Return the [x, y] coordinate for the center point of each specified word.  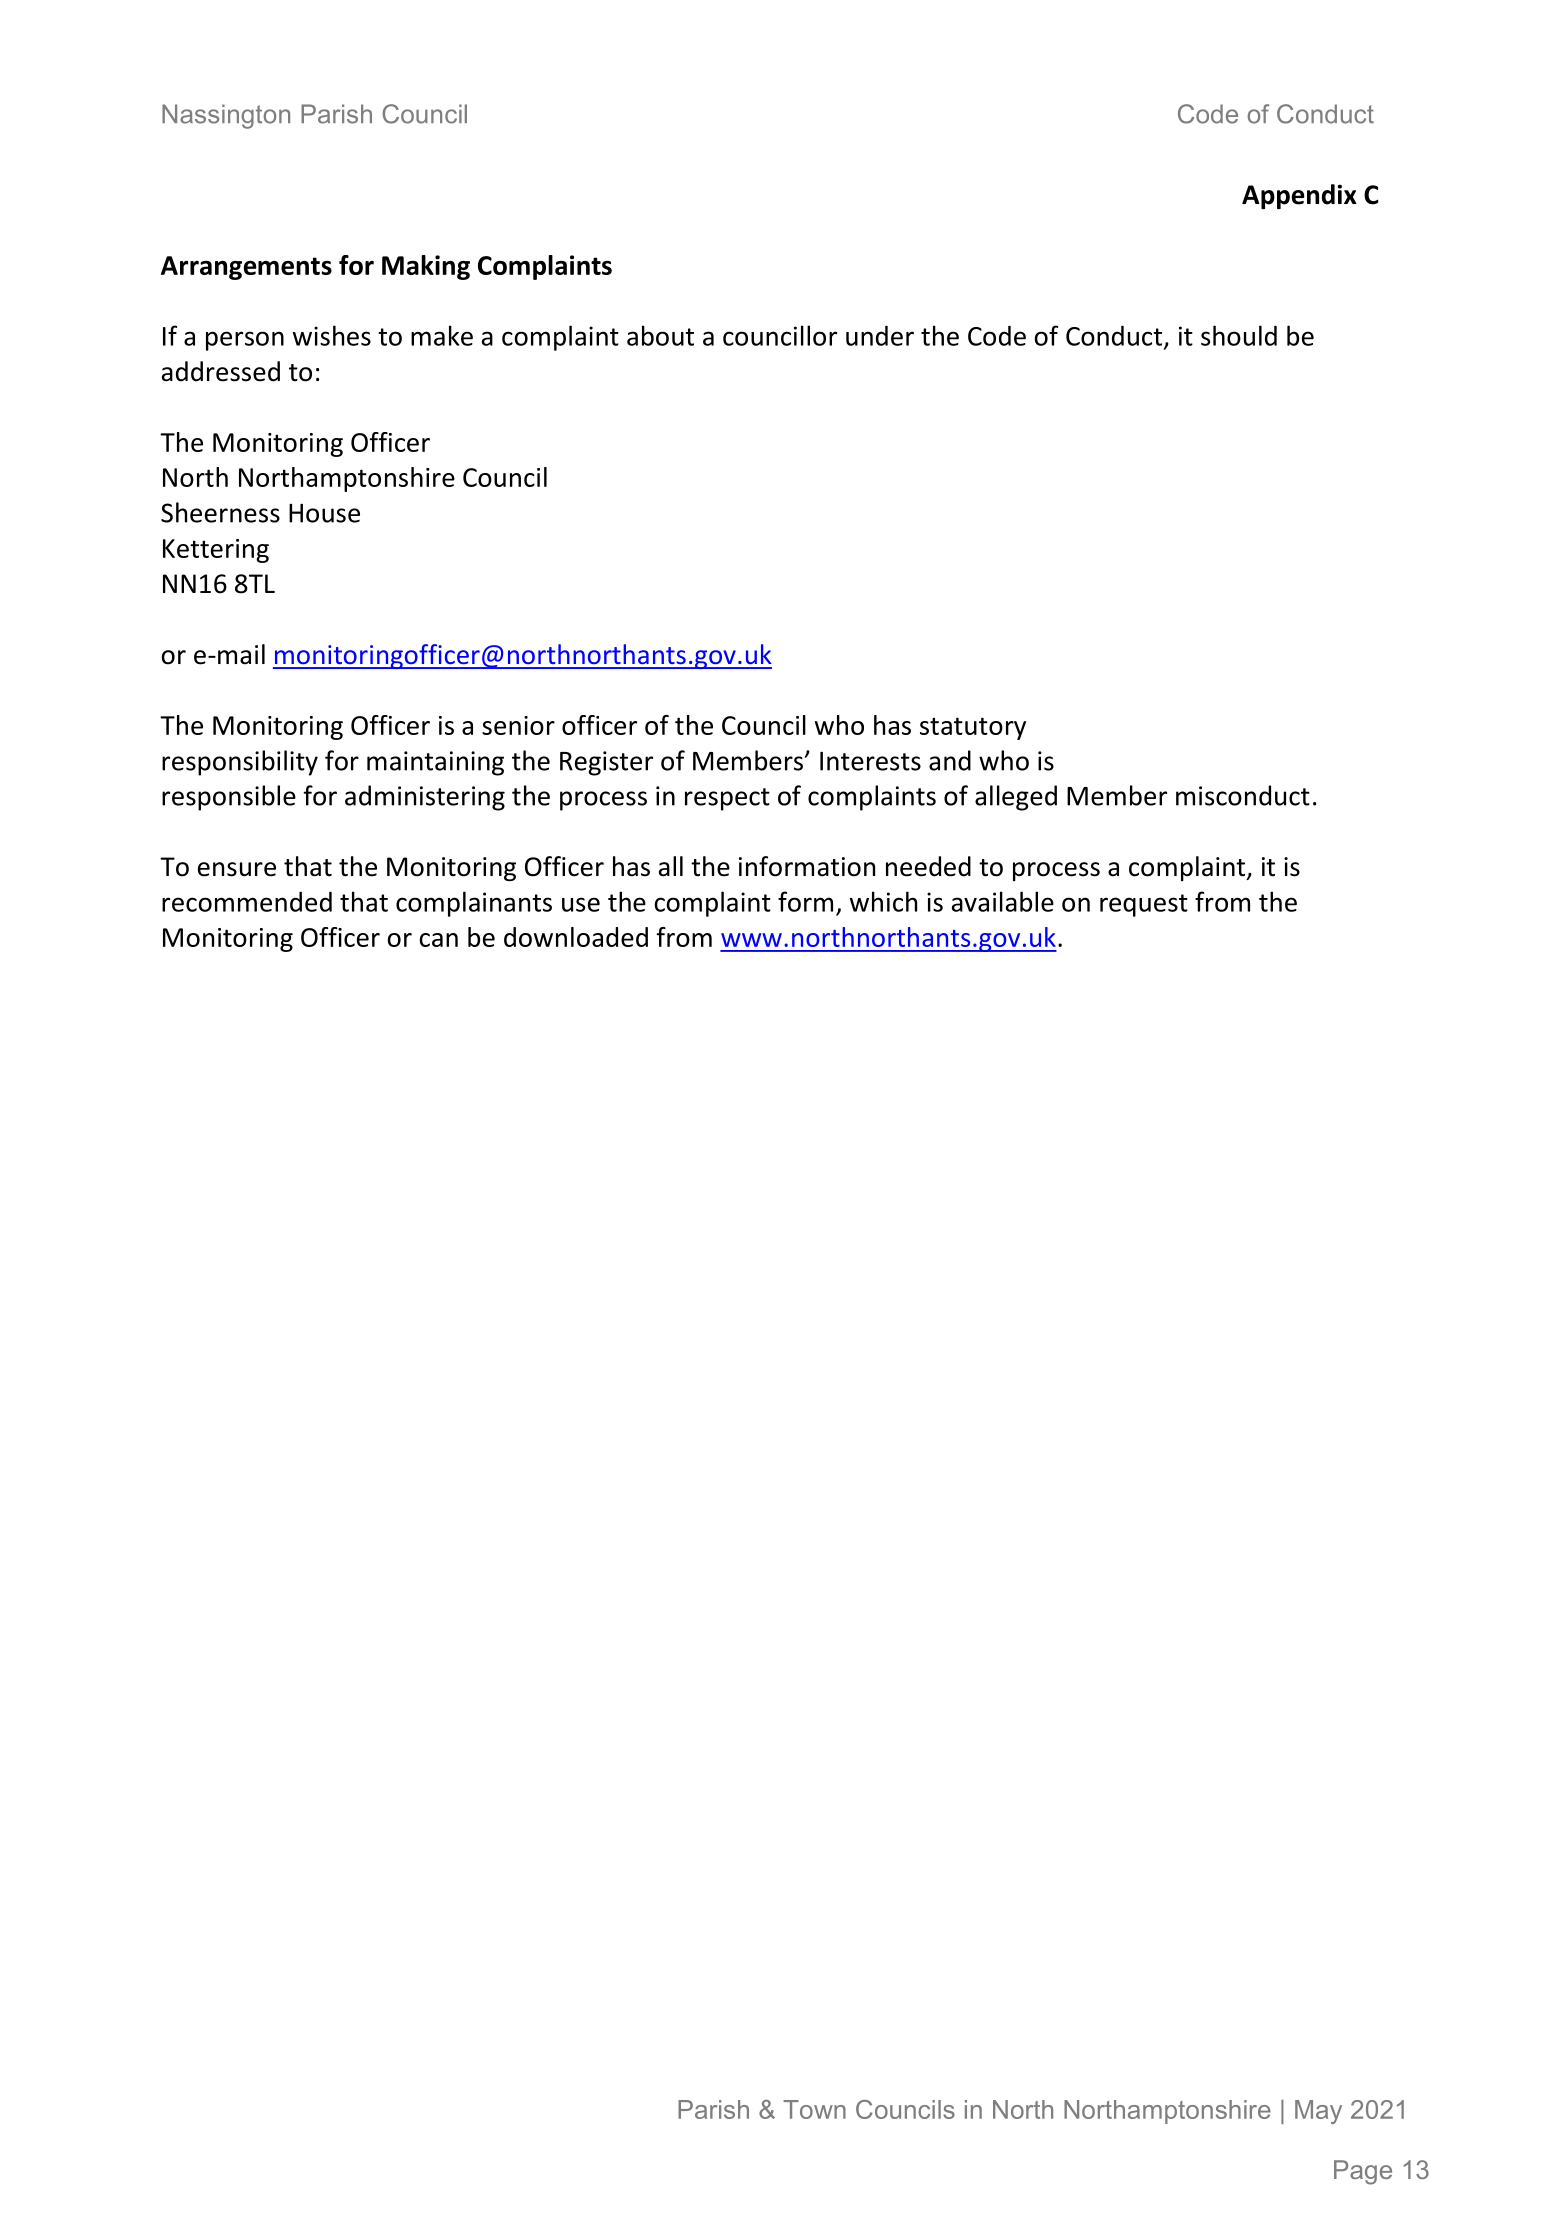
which [883, 901]
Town [814, 2109]
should [1239, 335]
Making [426, 267]
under [880, 335]
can [438, 940]
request [1144, 905]
